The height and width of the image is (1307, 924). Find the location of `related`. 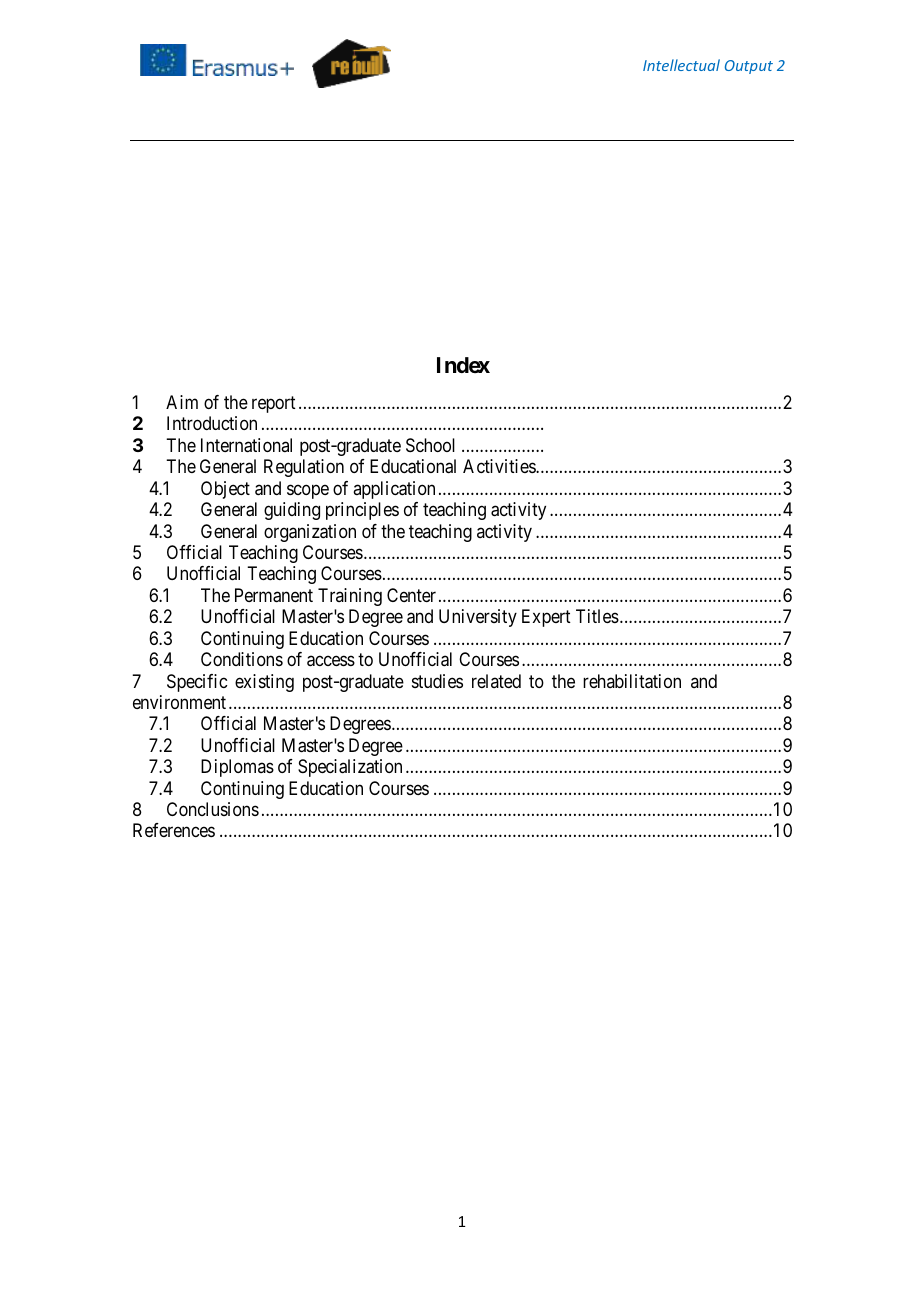

related is located at coordinates (496, 681).
